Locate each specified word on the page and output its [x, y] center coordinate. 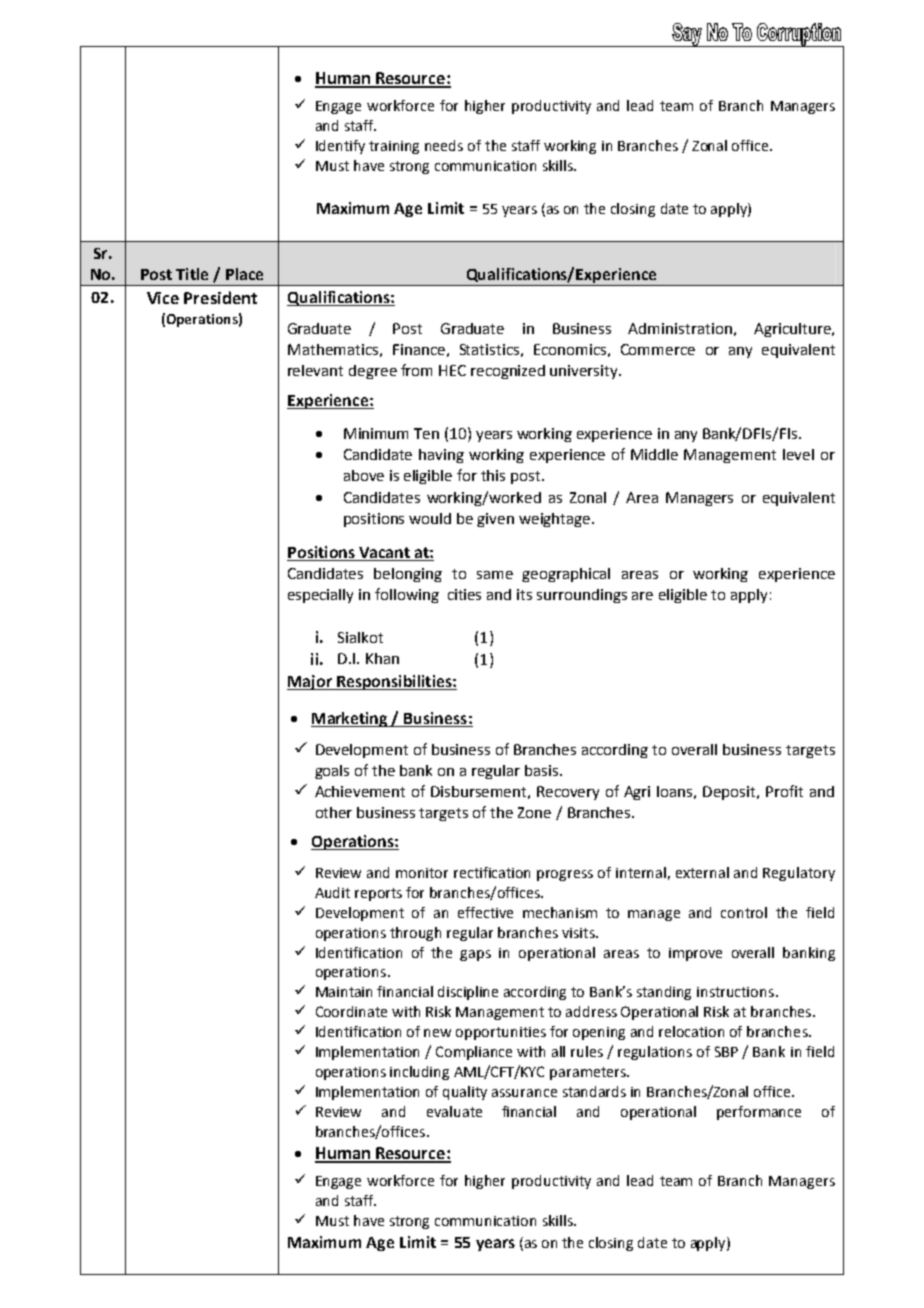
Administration [680, 328]
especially [320, 596]
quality [465, 1093]
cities [464, 594]
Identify [340, 147]
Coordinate [351, 1011]
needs [444, 145]
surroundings [582, 596]
